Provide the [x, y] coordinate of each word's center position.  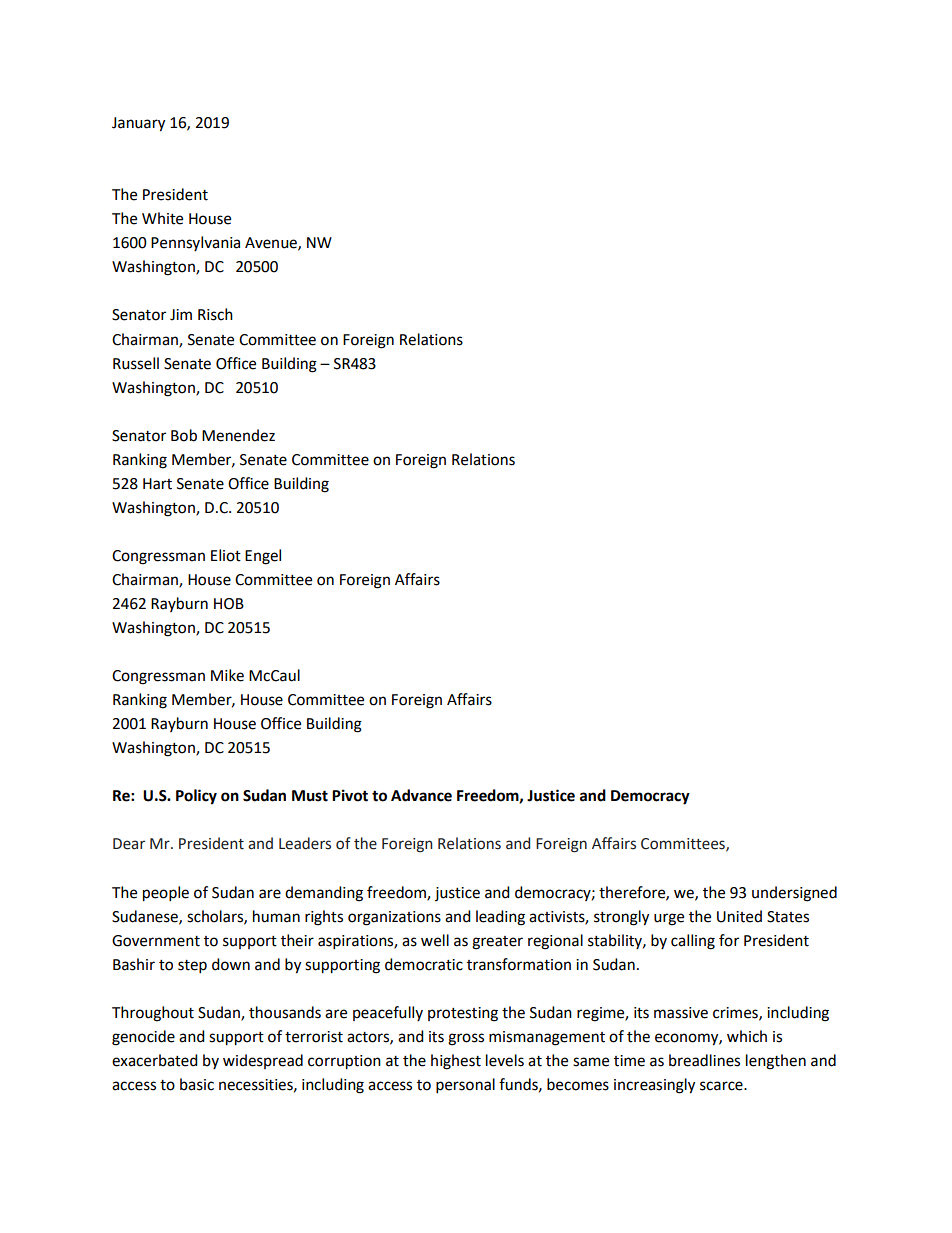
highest [456, 1062]
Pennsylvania [195, 243]
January [138, 124]
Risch [215, 314]
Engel [263, 557]
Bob [184, 435]
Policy [196, 797]
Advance [421, 795]
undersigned [794, 894]
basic [197, 1084]
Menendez [238, 435]
